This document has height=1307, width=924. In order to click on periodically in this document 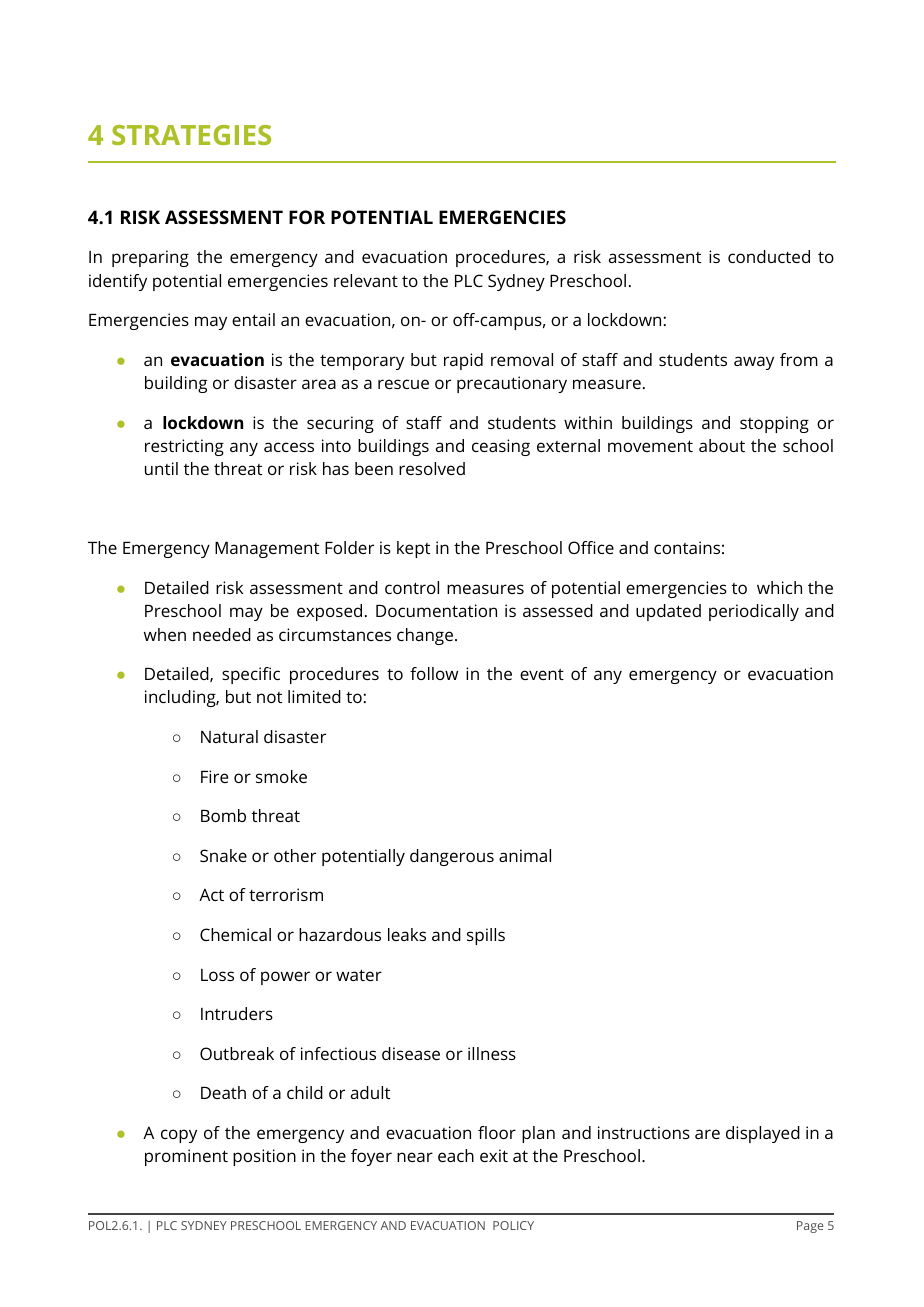, I will do `click(754, 612)`.
